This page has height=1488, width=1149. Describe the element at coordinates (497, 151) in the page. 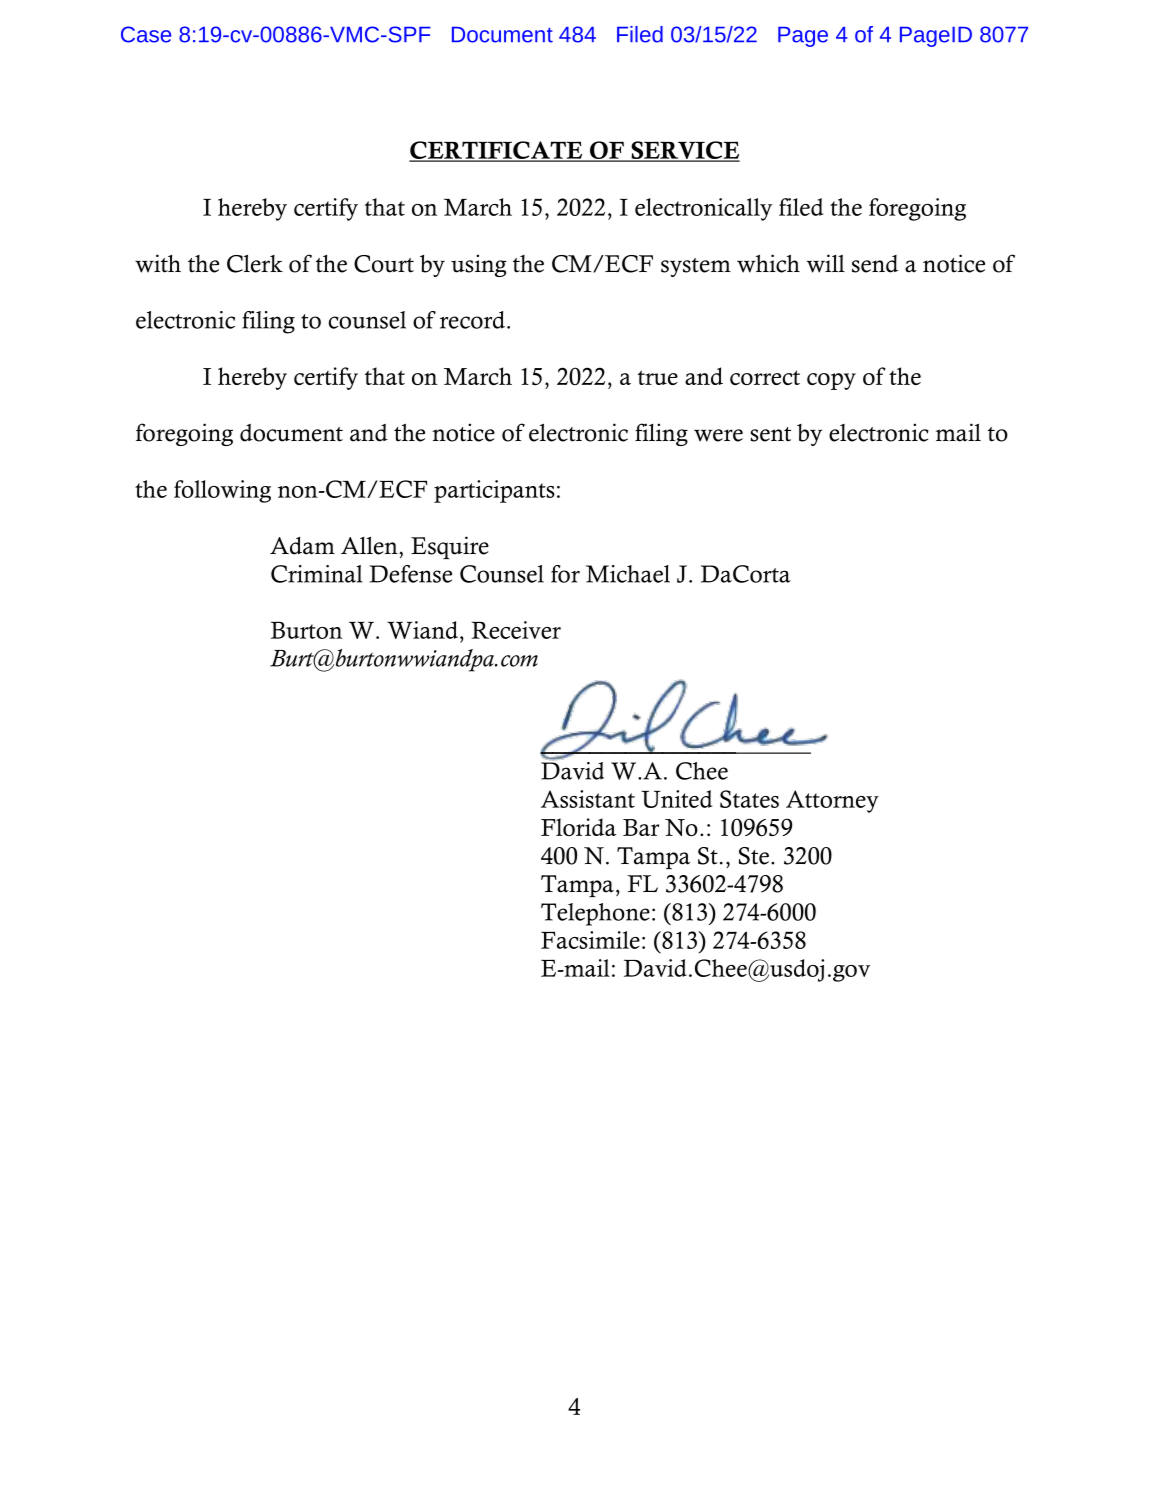

I see `CERTIFICATE` at that location.
